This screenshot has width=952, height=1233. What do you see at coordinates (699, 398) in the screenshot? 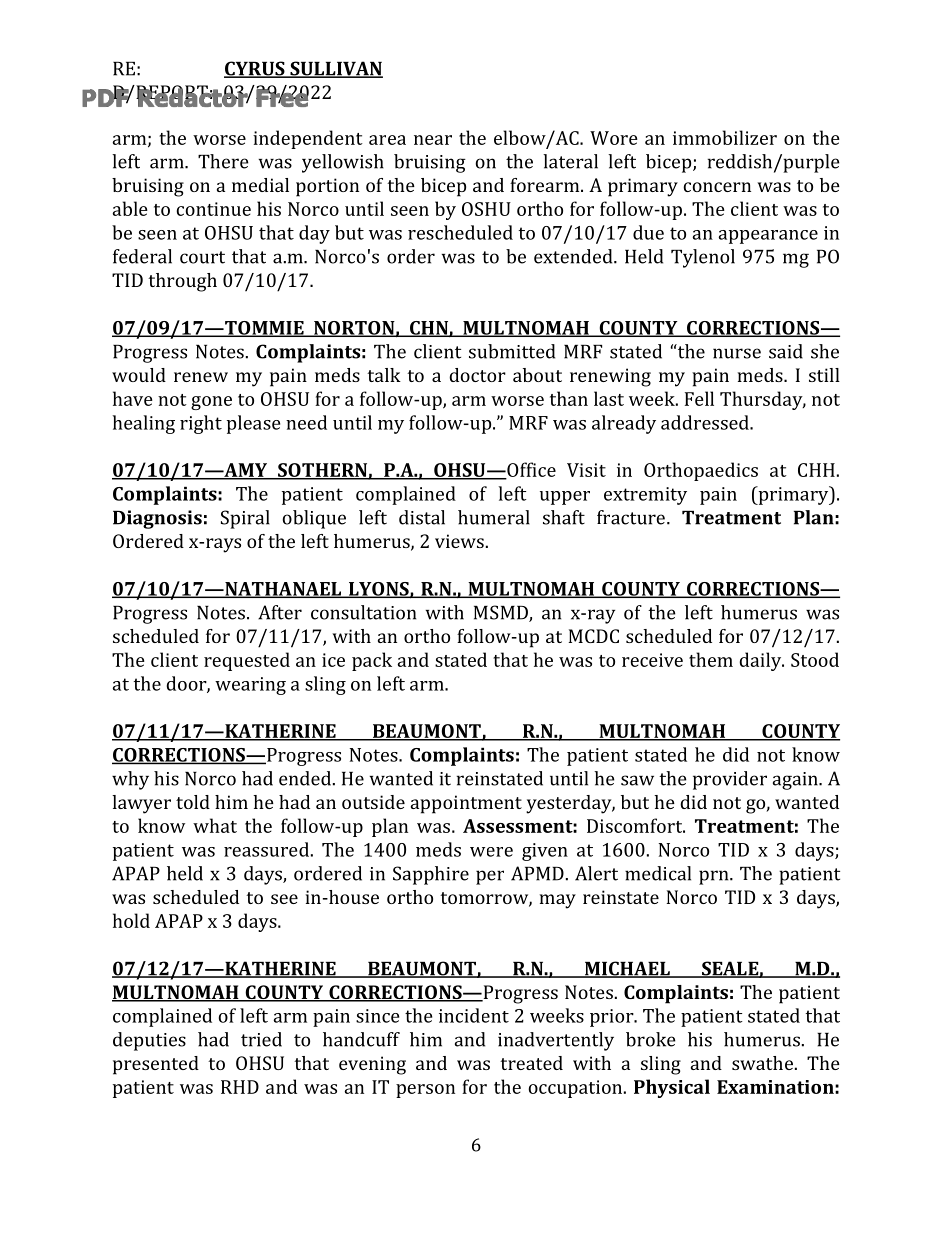
I see `Fell` at bounding box center [699, 398].
